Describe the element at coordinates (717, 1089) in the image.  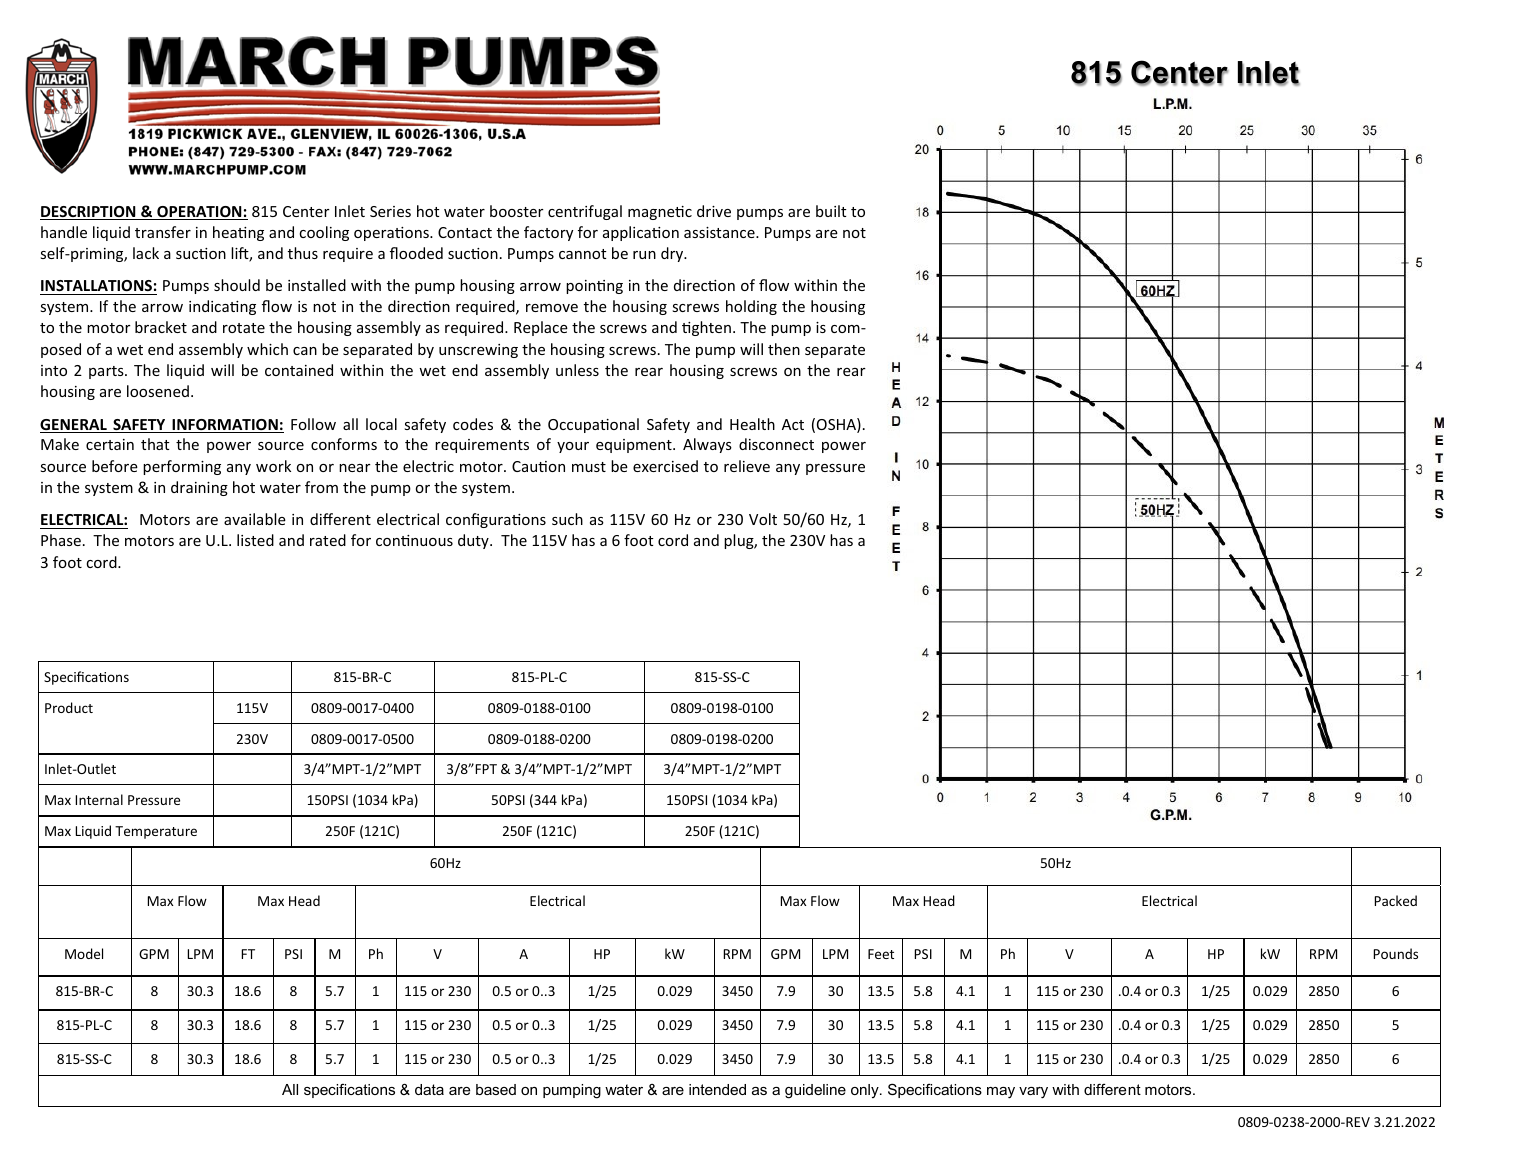
I see `intended` at that location.
